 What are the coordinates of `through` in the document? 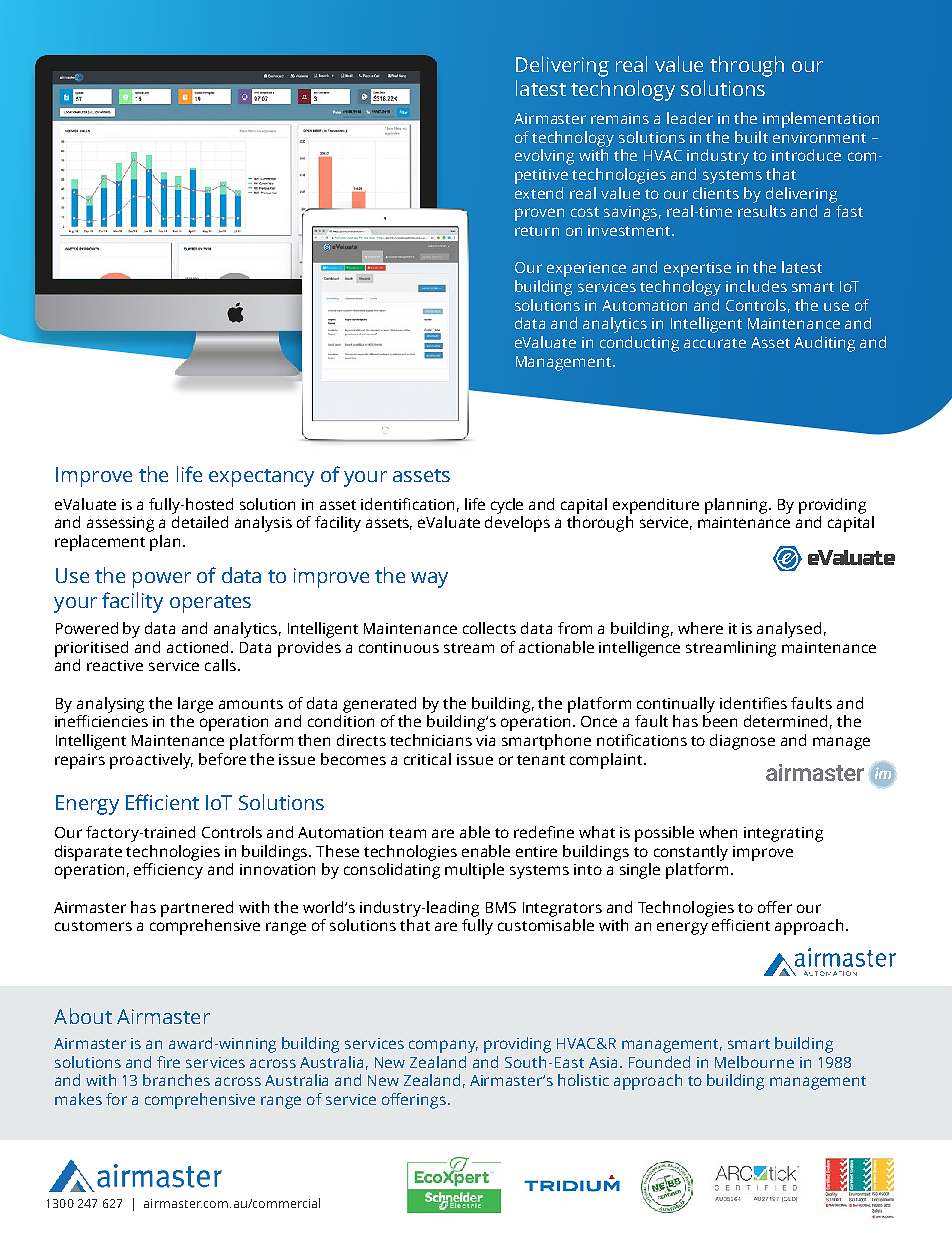 It's located at (747, 66).
